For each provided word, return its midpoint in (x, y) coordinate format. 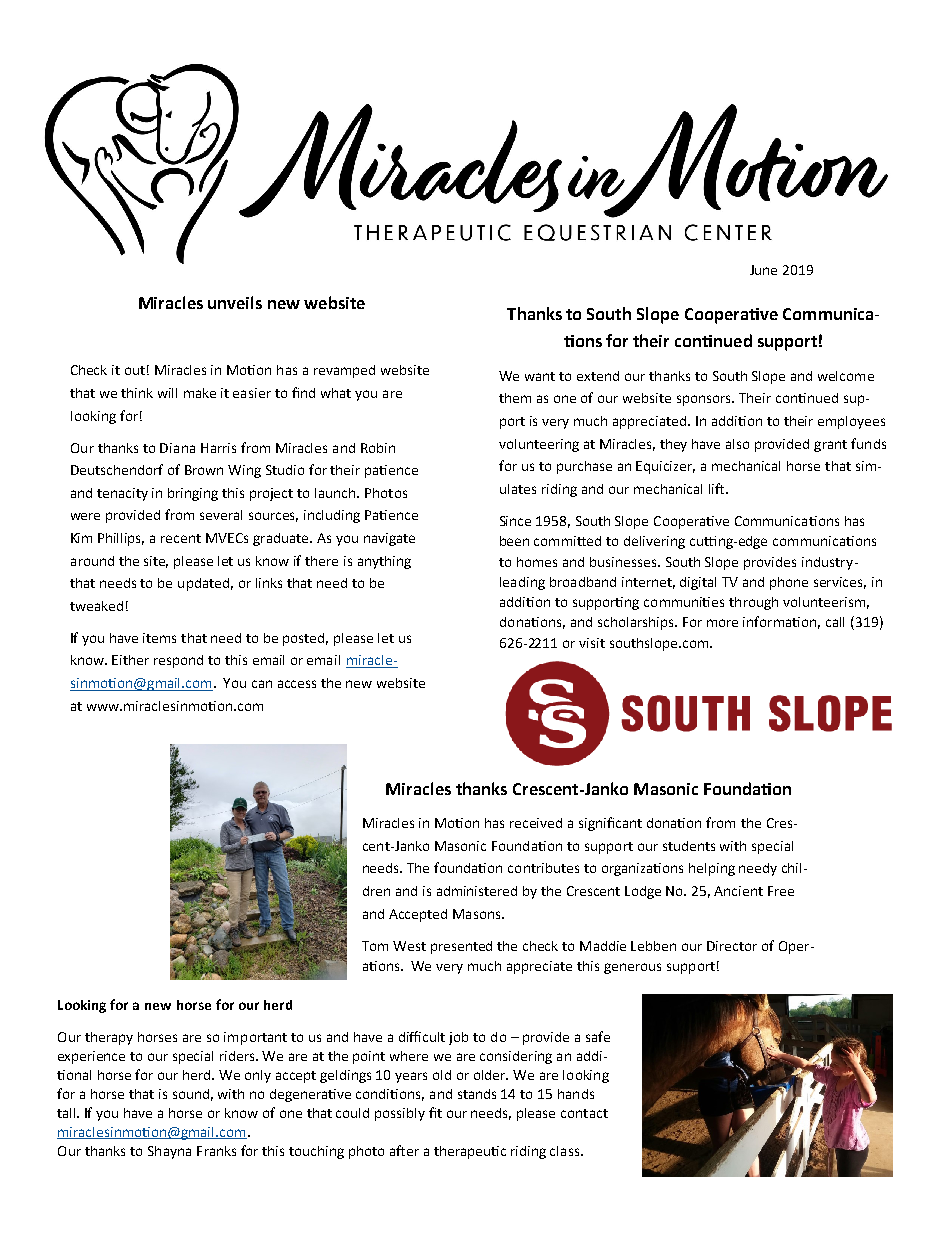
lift (718, 488)
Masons (478, 914)
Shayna (169, 1152)
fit (435, 1112)
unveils (235, 302)
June (763, 270)
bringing (193, 494)
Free (781, 891)
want (540, 376)
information (781, 622)
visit (592, 643)
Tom (375, 946)
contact (584, 1113)
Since (515, 521)
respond (178, 661)
